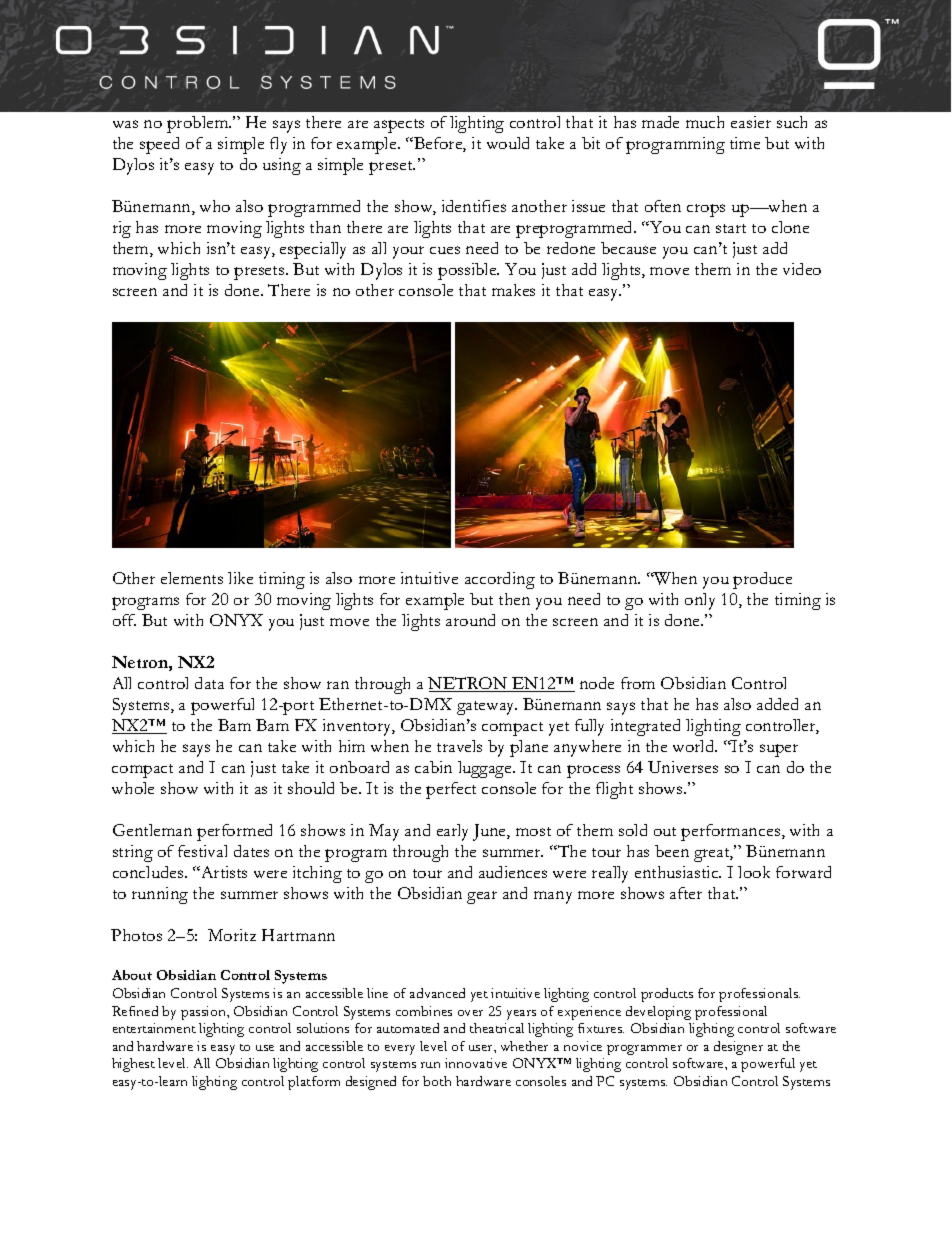 The image size is (952, 1233). I want to click on time, so click(745, 143).
